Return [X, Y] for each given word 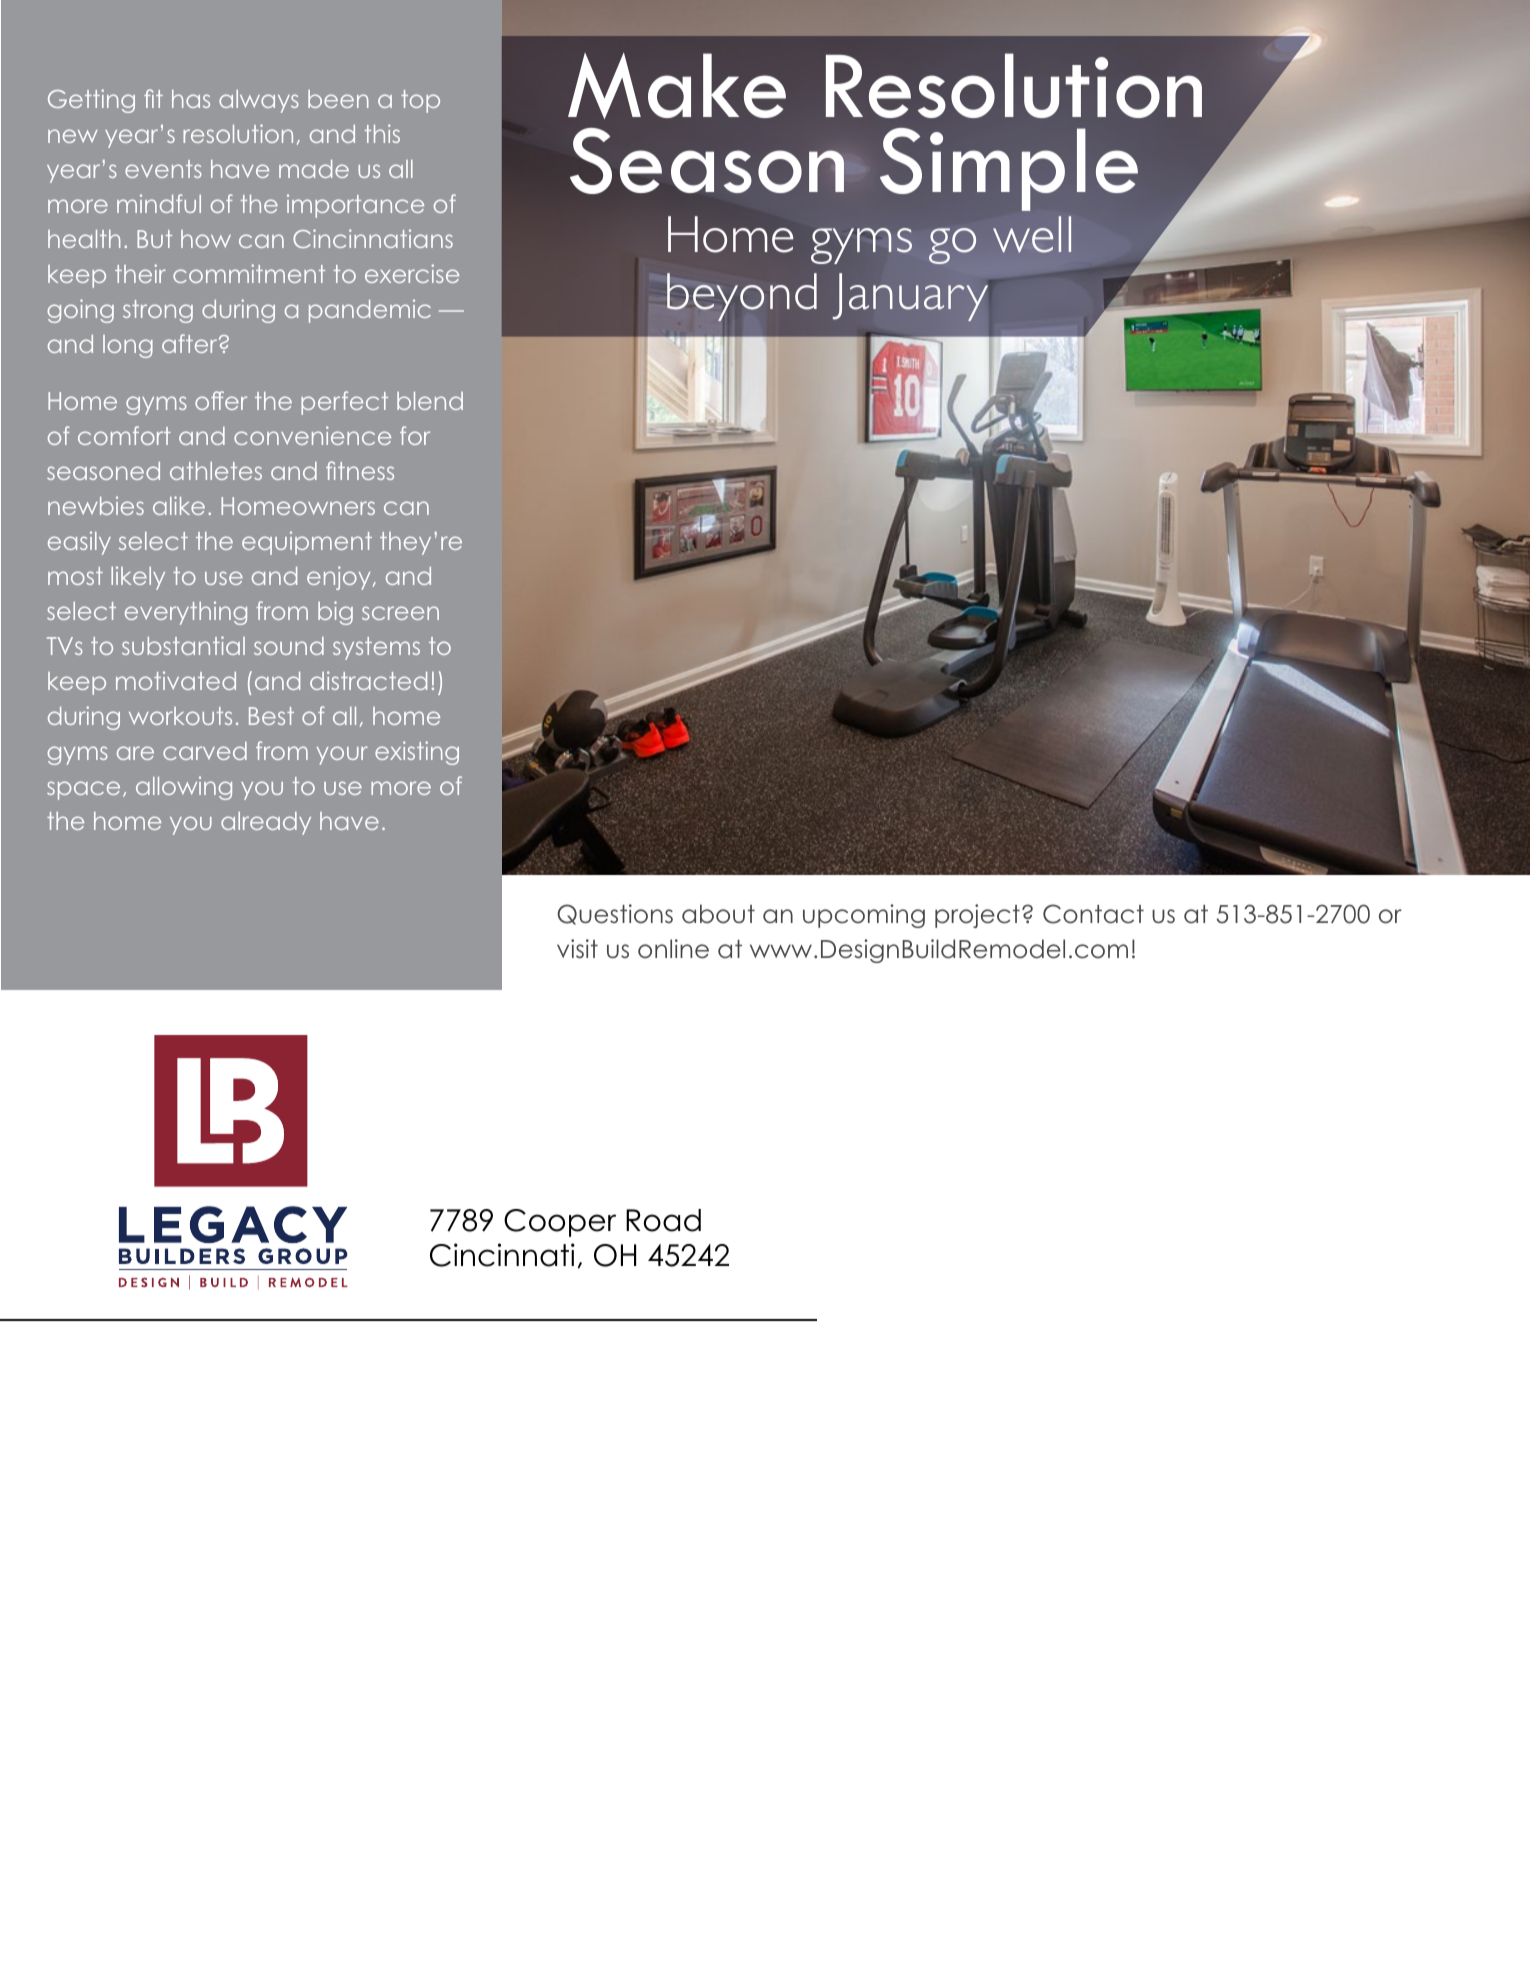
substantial [183, 645]
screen [400, 613]
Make [677, 86]
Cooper [560, 1223]
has [191, 99]
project [977, 916]
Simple [1009, 169]
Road [663, 1220]
